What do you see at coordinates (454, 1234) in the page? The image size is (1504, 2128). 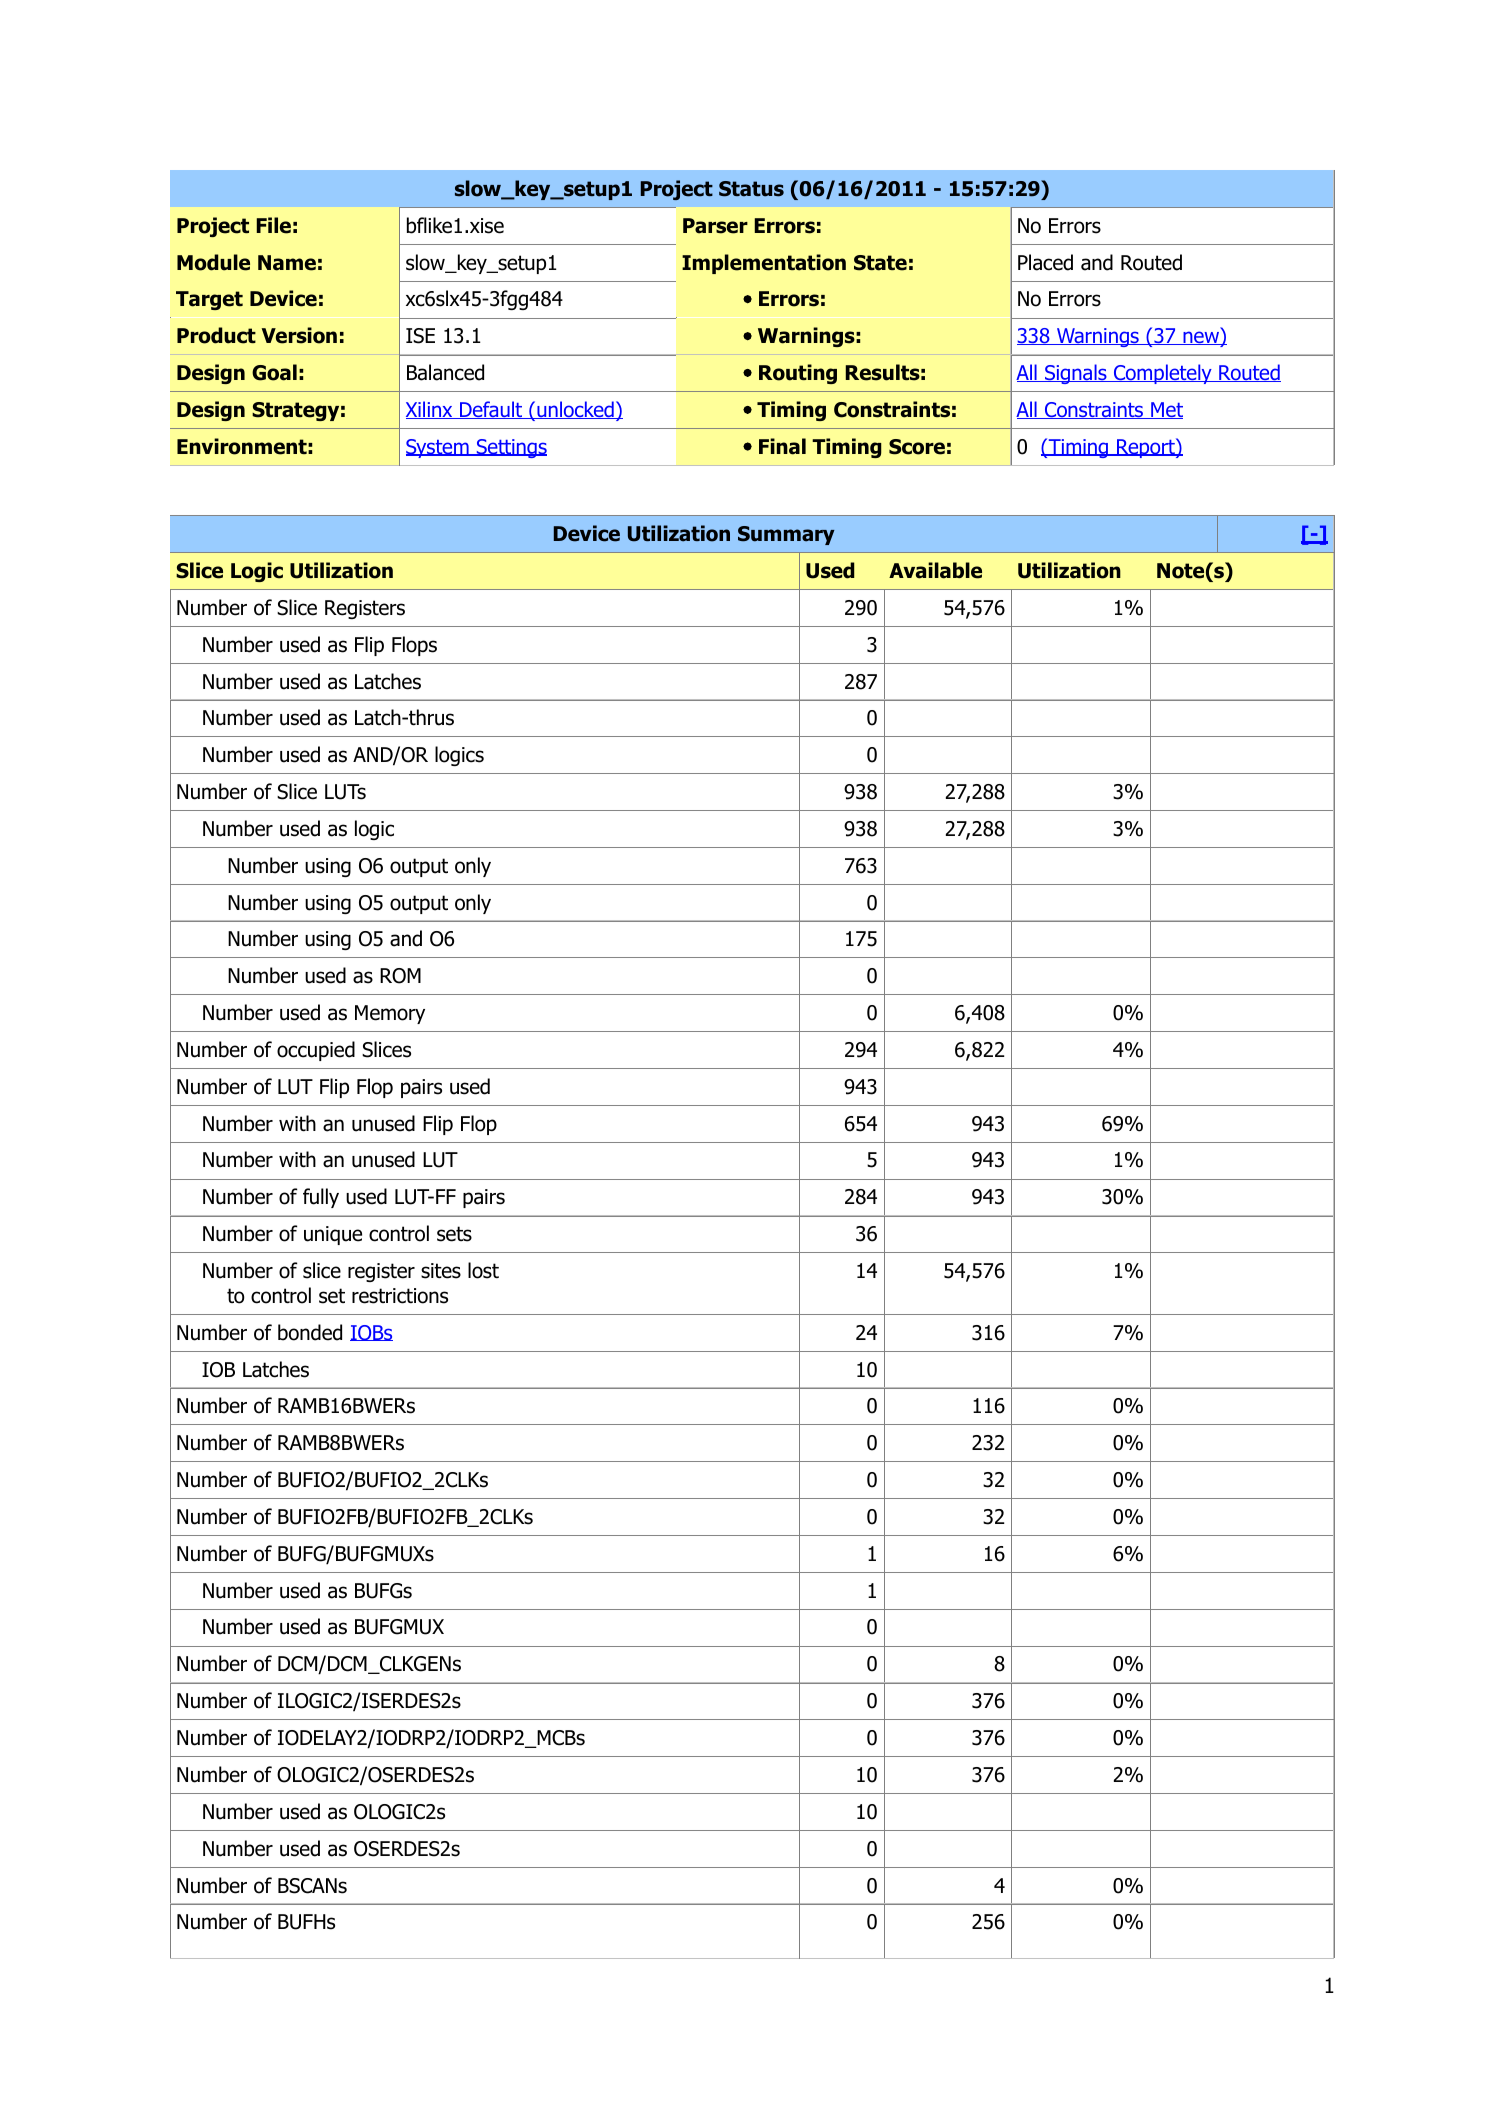 I see `sets` at bounding box center [454, 1234].
